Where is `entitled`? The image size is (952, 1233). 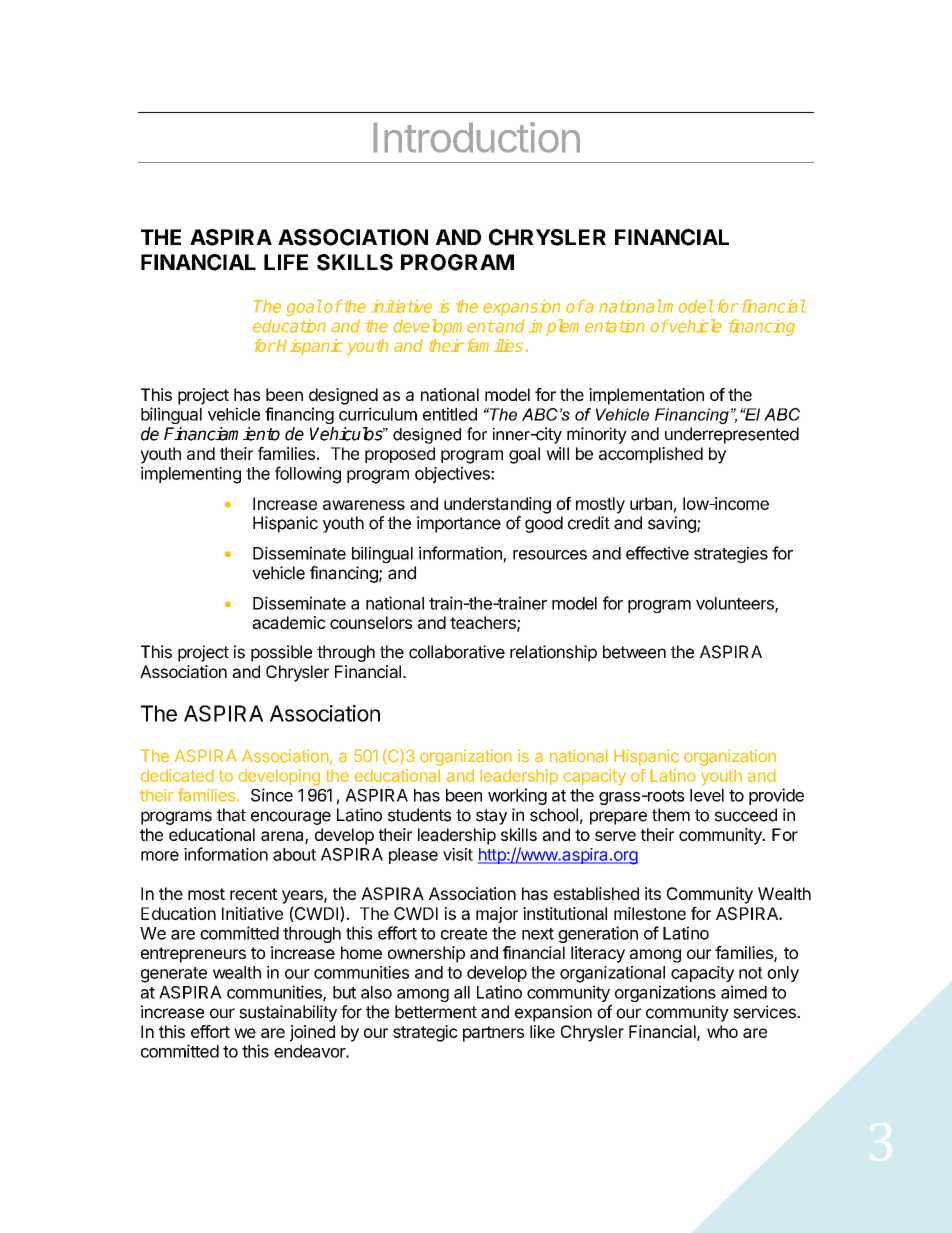
entitled is located at coordinates (450, 414).
